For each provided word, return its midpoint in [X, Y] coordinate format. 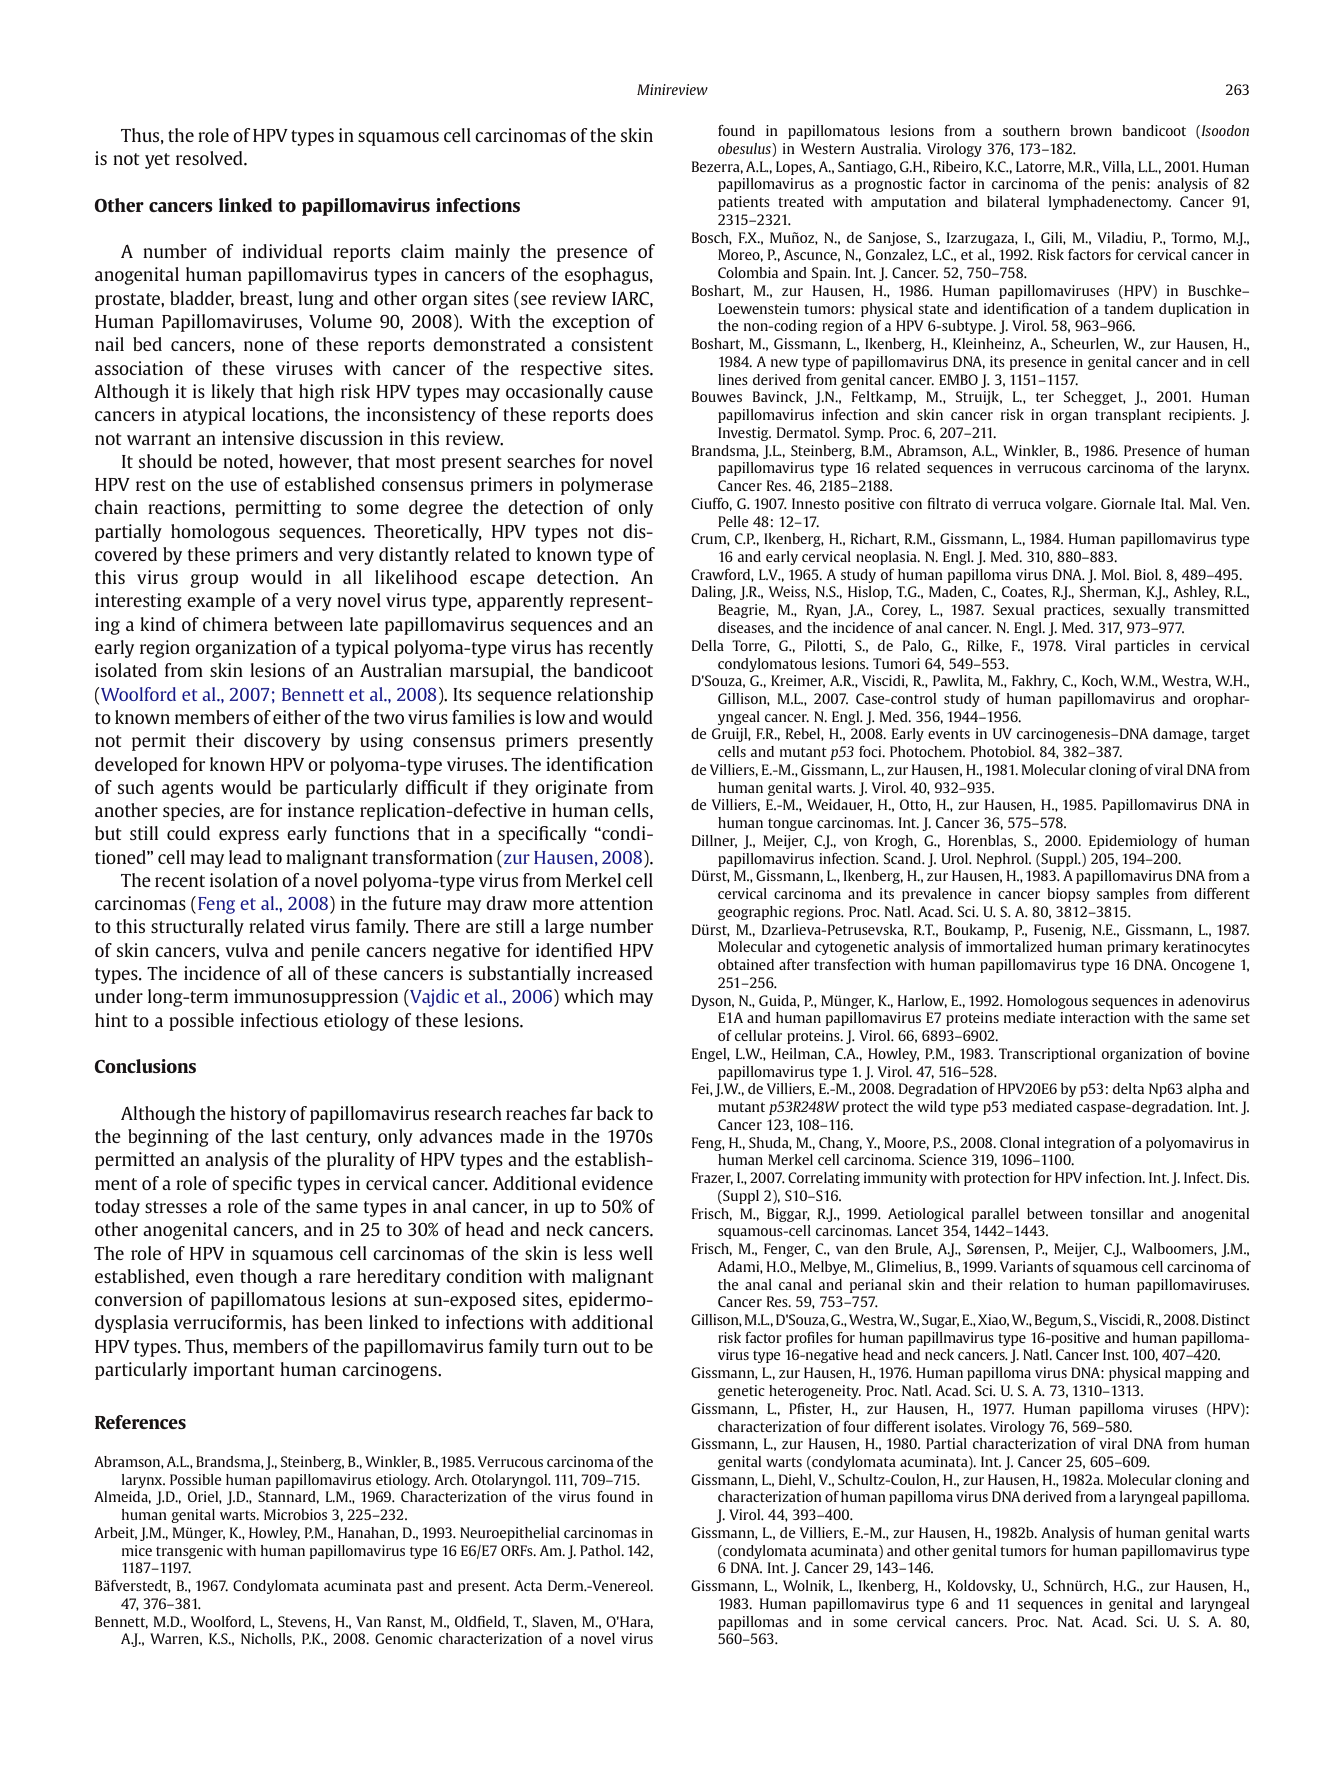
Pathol [601, 1550]
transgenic [189, 1552]
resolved [210, 158]
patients [744, 203]
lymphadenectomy [1110, 203]
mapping [1193, 1374]
